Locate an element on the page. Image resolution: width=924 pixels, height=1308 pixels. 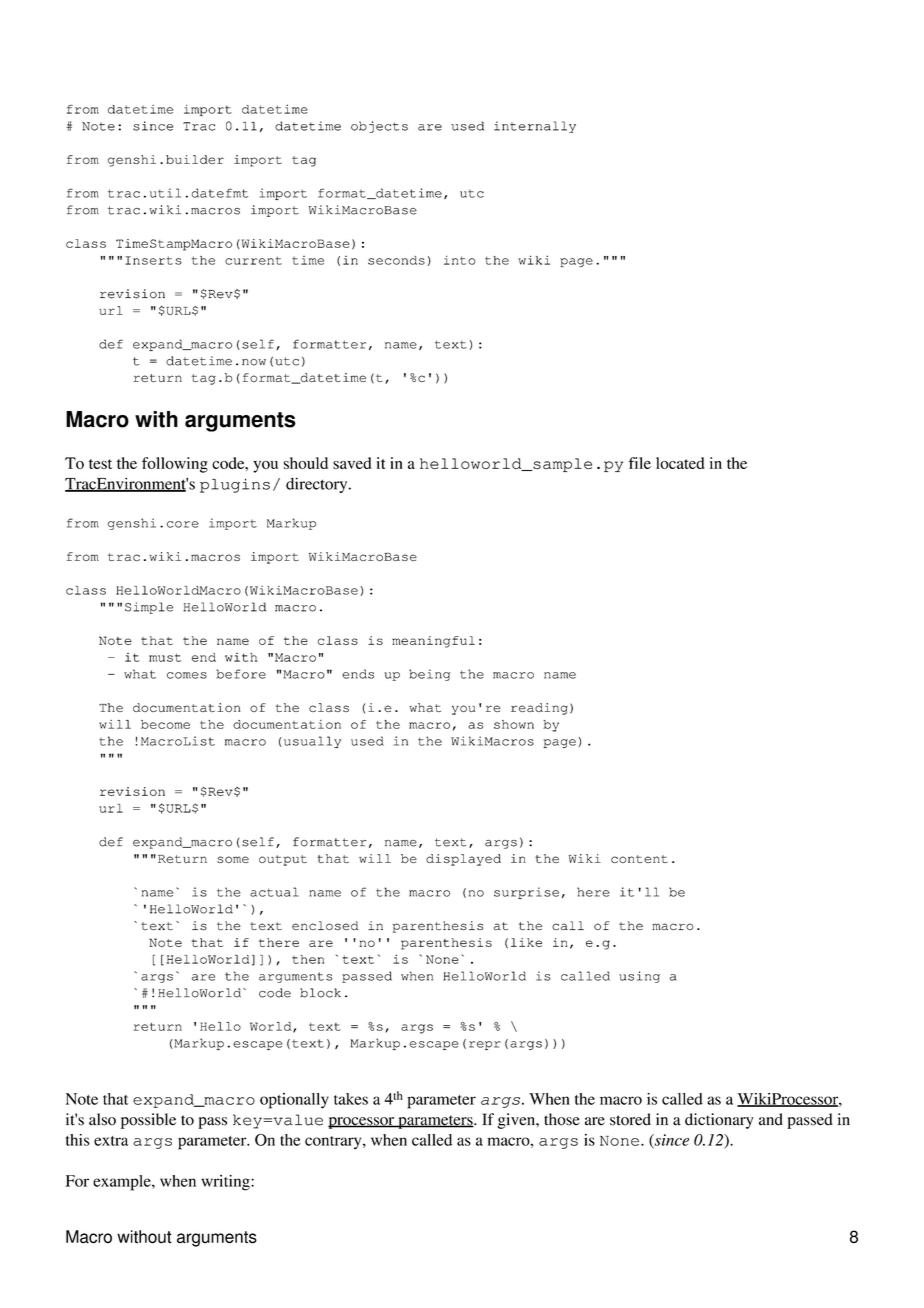
must is located at coordinates (165, 657).
